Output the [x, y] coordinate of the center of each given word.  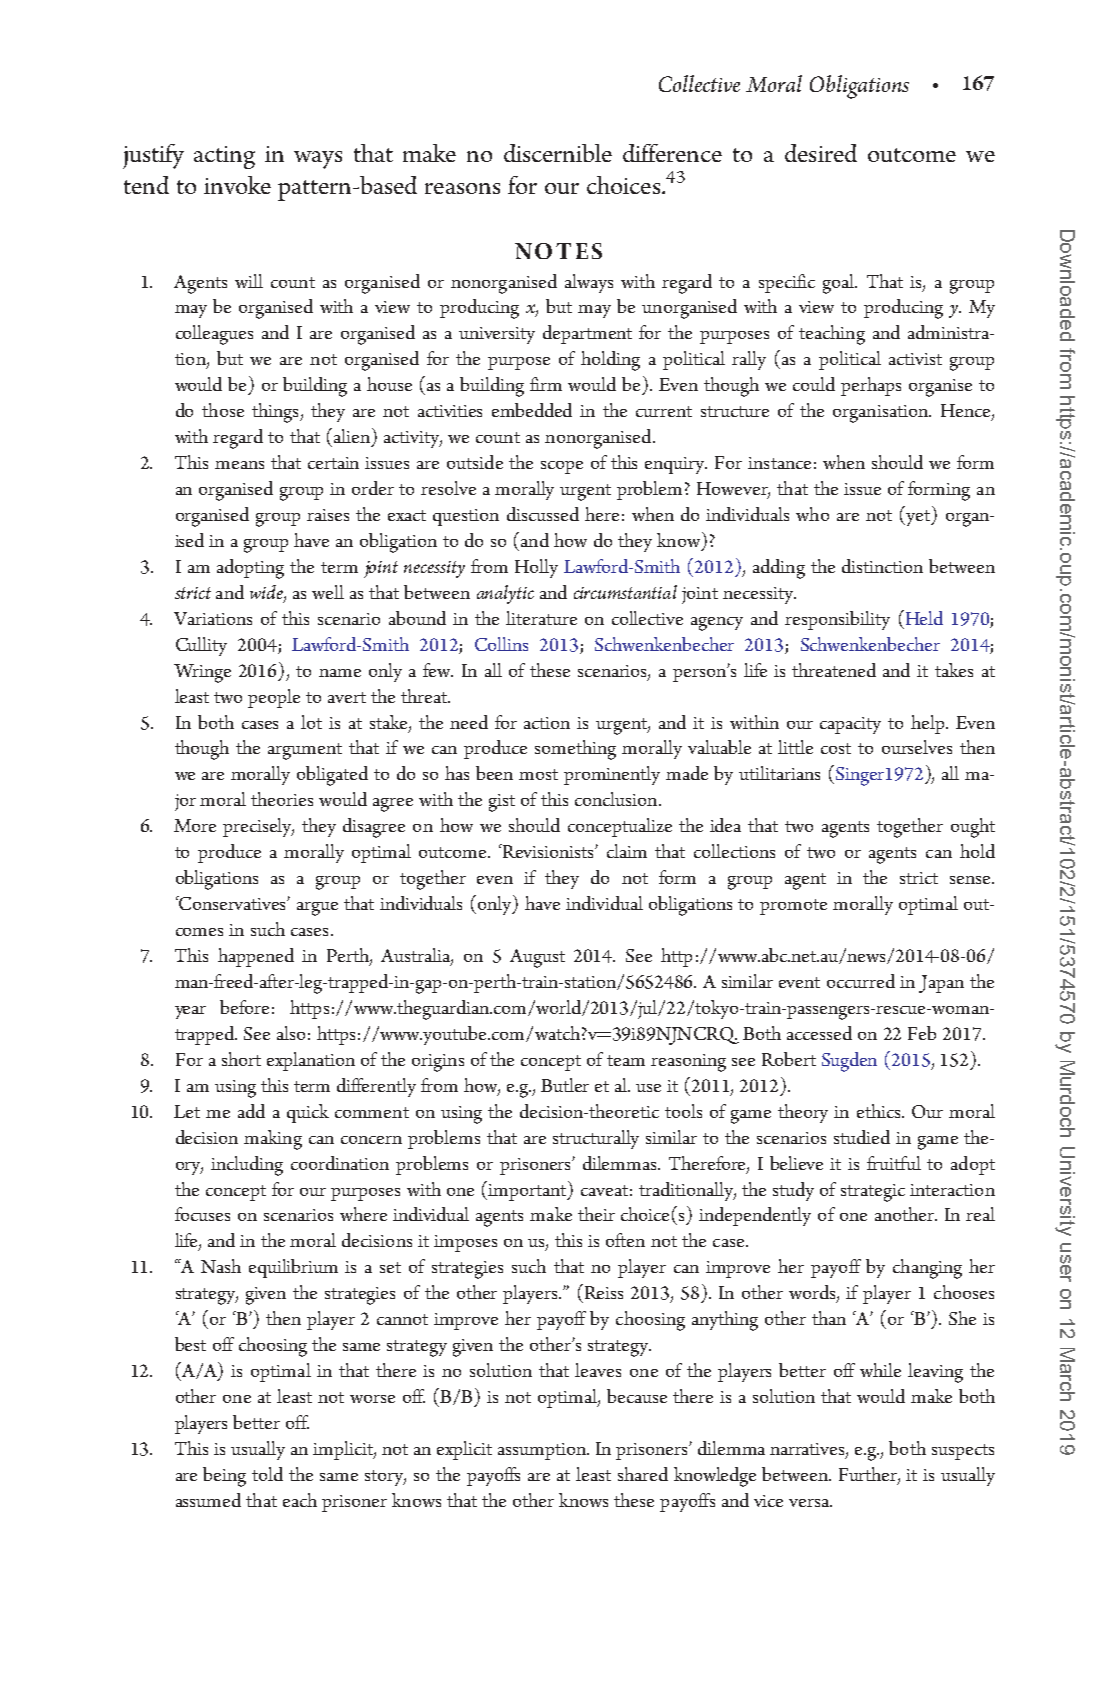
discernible [558, 153]
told [267, 1474]
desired [821, 153]
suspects [963, 1452]
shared [643, 1474]
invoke [237, 185]
